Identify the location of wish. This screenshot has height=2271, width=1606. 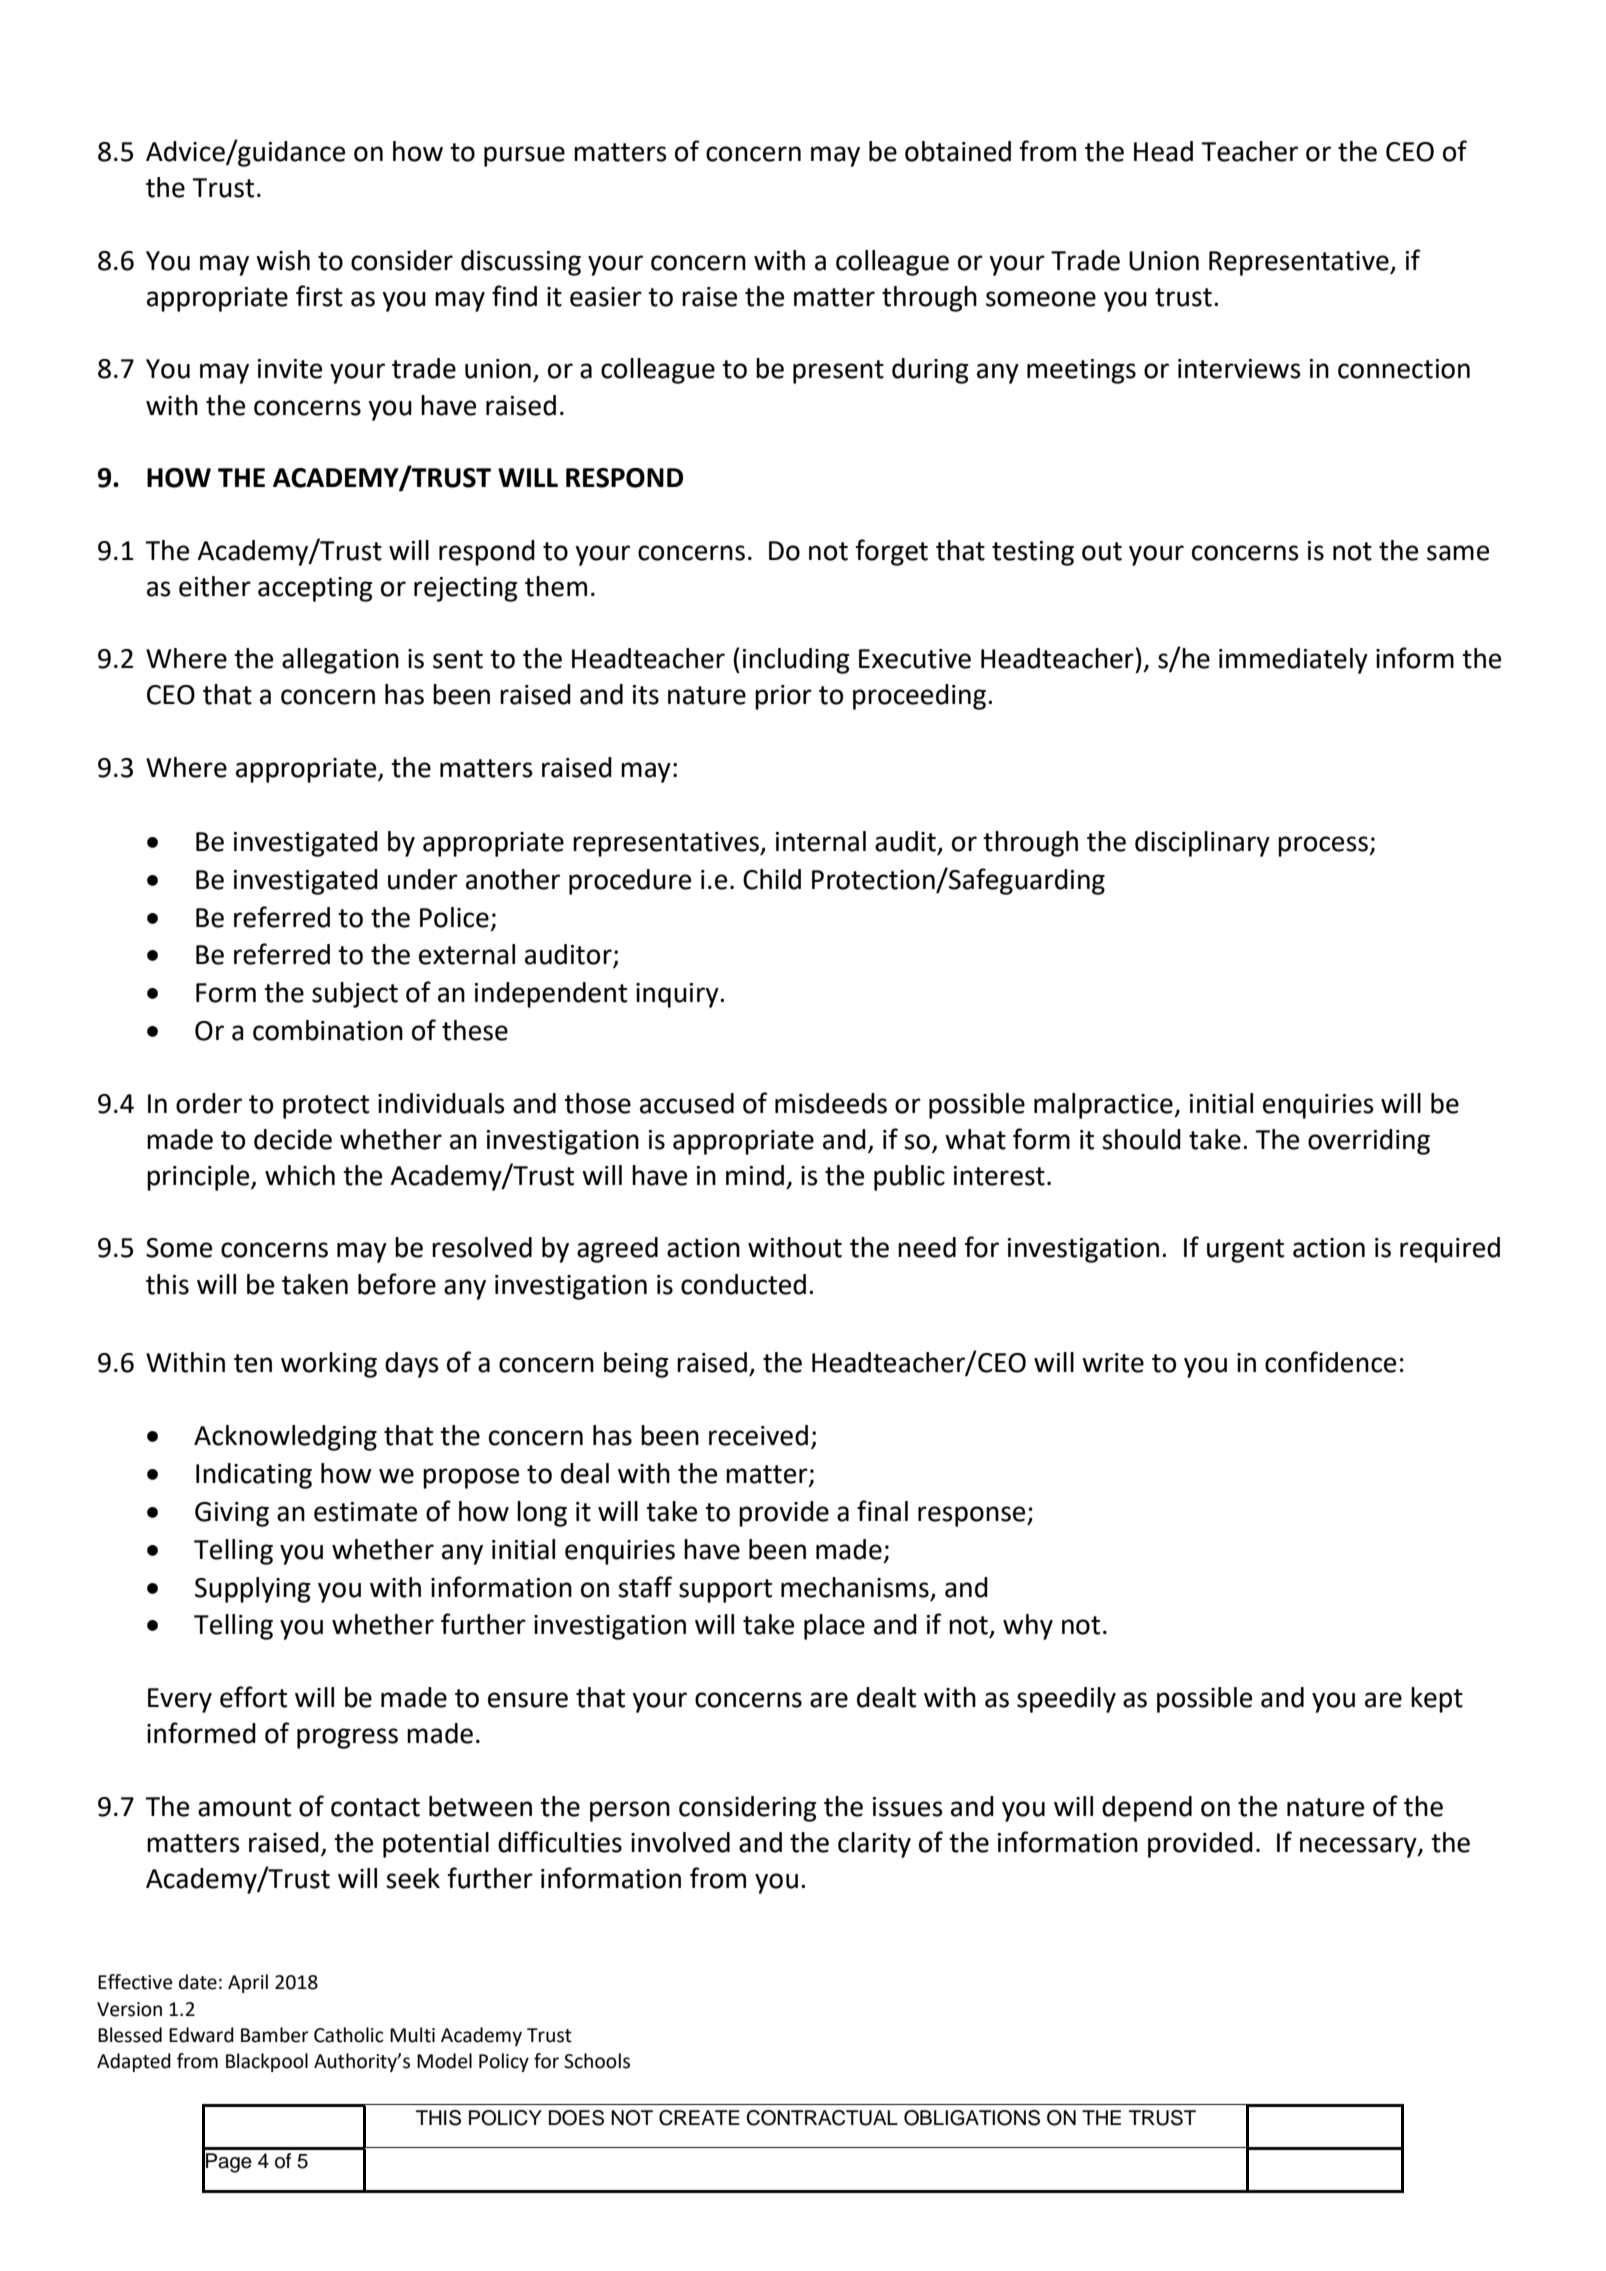
(283, 260).
